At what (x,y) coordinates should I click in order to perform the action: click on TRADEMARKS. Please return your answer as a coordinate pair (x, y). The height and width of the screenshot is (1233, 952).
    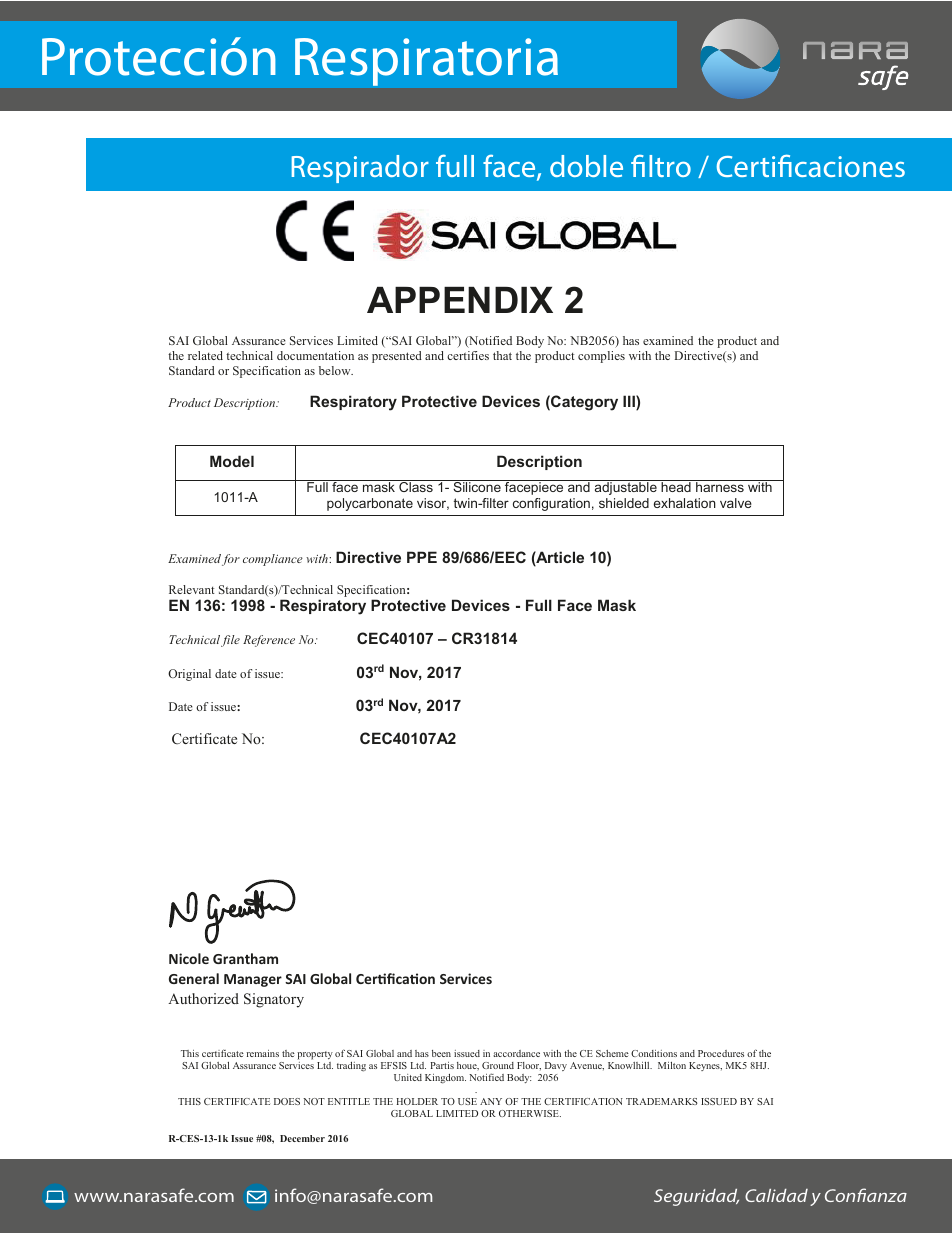
    Looking at the image, I should click on (662, 1101).
